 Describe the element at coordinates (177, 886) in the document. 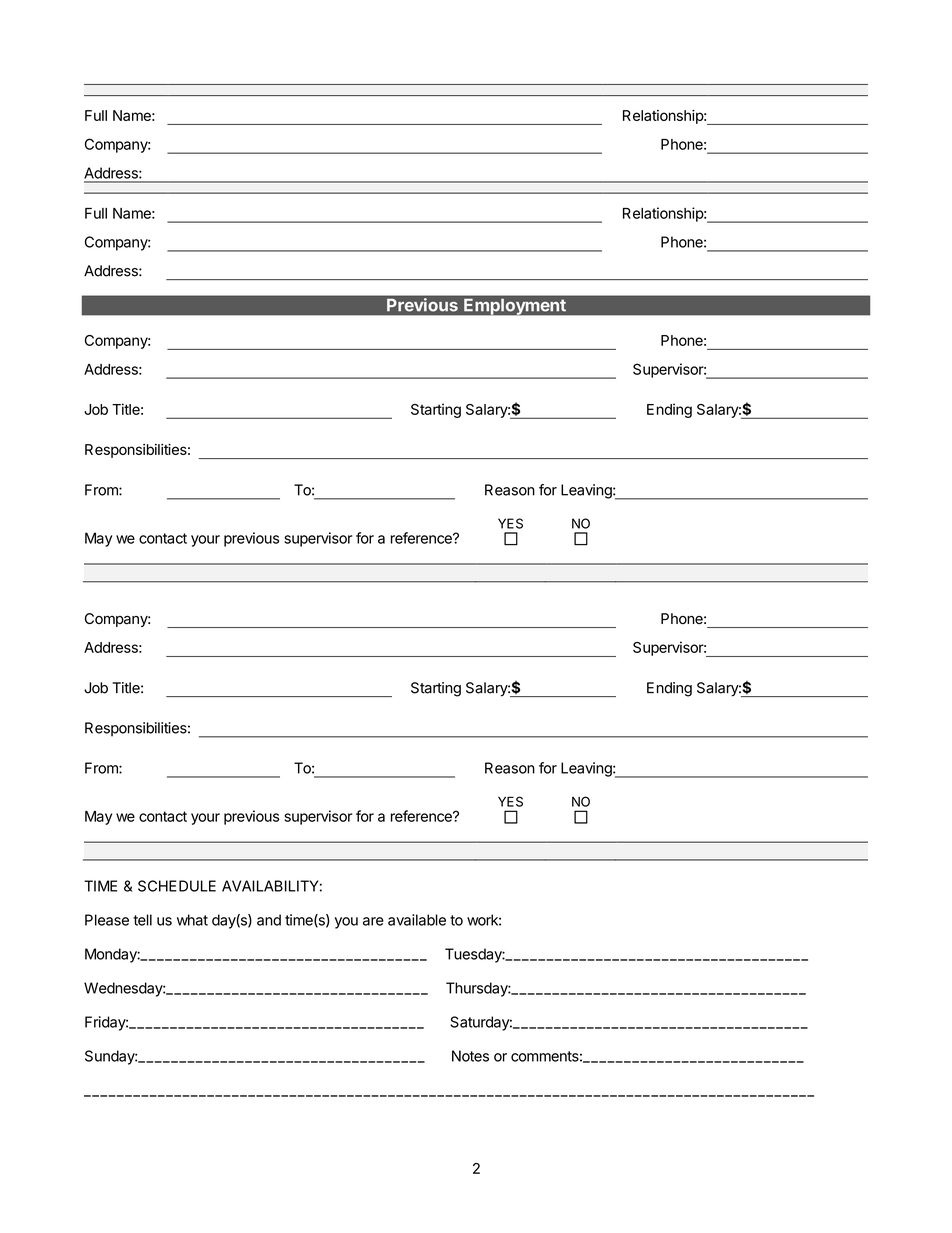

I see `SCHEDULE` at that location.
